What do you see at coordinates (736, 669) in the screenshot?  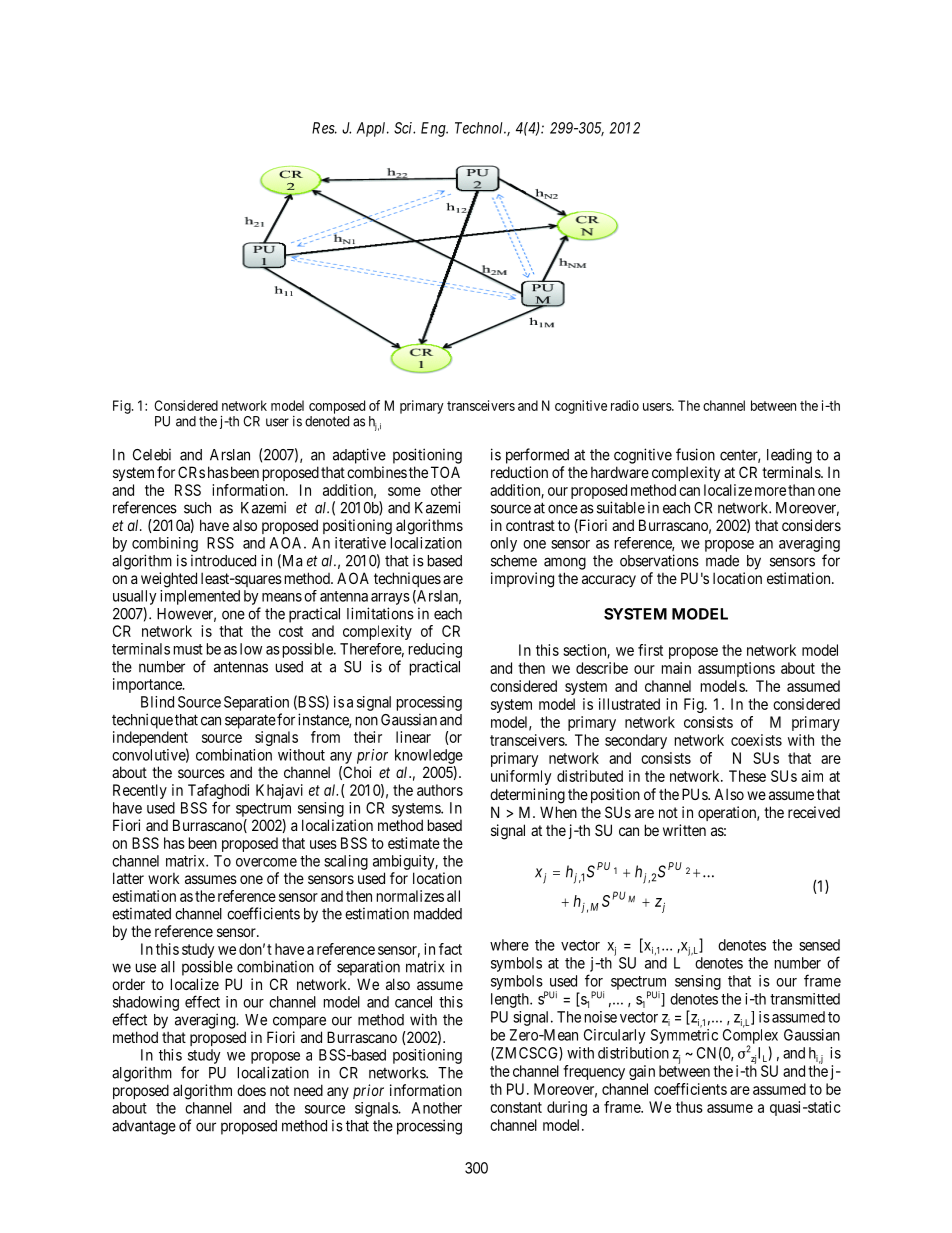 I see `assumptions` at bounding box center [736, 669].
